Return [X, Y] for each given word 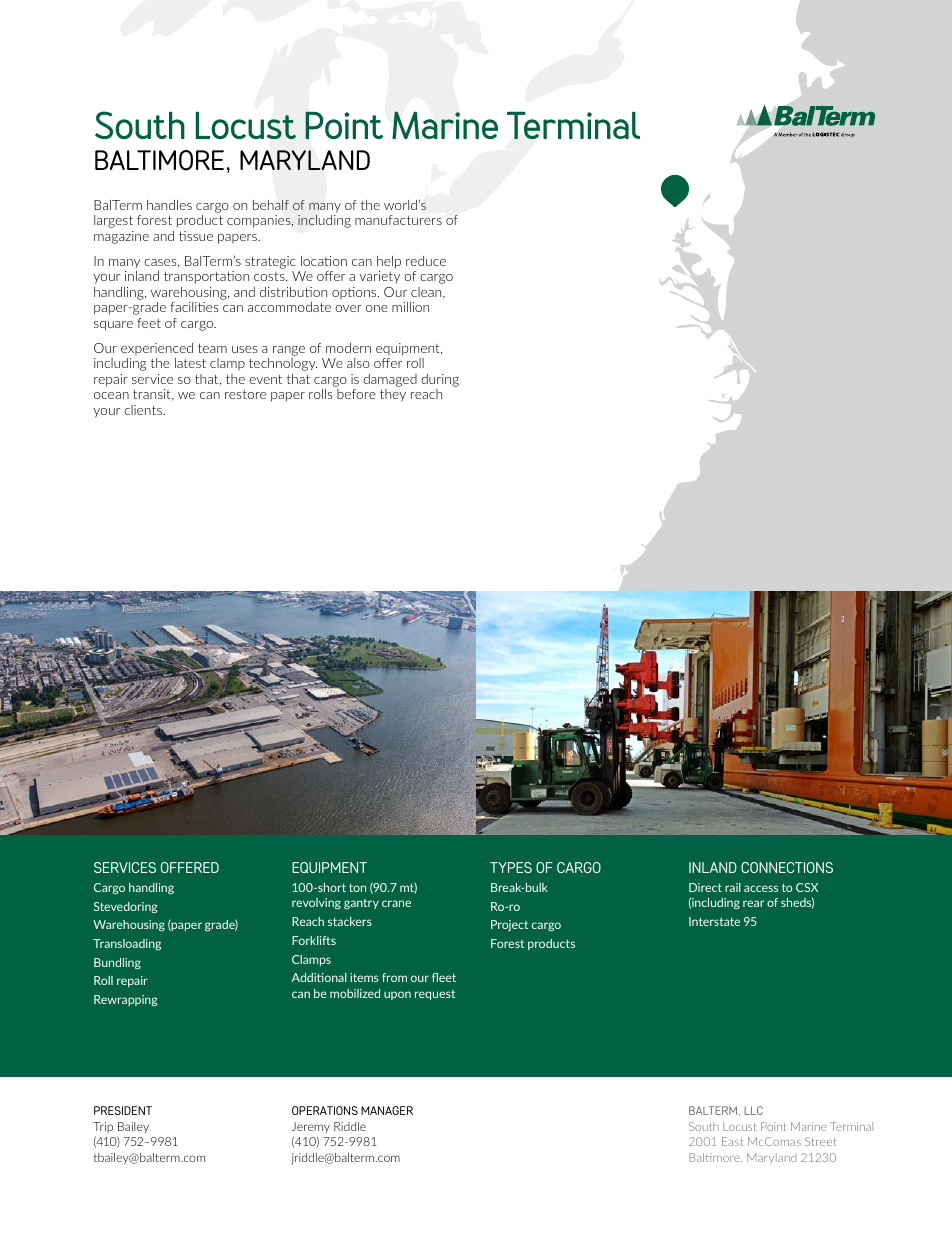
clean [427, 293]
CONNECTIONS [787, 867]
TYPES [511, 867]
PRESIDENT [123, 1110]
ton [357, 888]
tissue [196, 236]
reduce [426, 261]
